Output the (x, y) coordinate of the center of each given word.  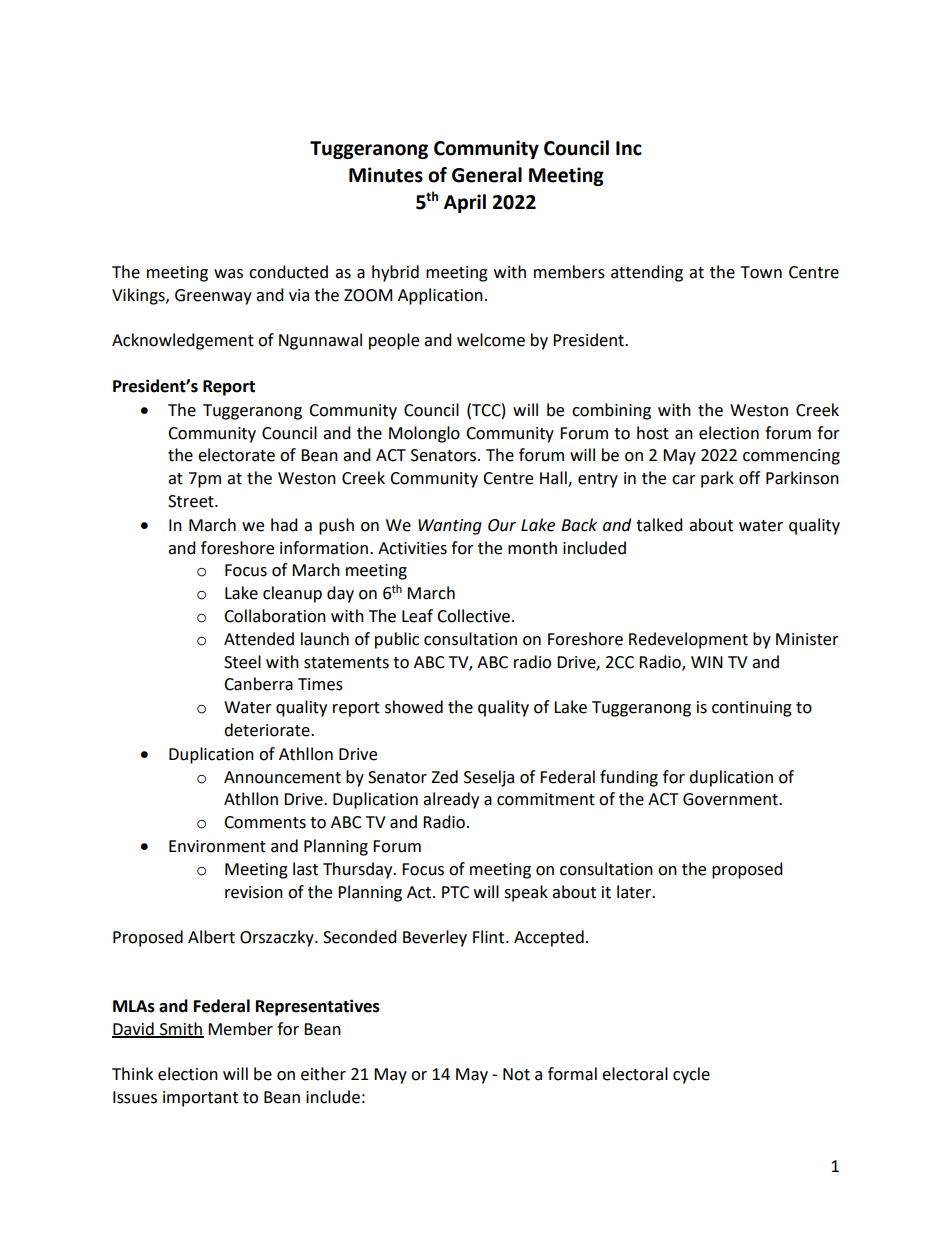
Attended (259, 639)
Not (516, 1074)
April (465, 203)
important (200, 1099)
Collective (473, 616)
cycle (691, 1075)
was (228, 274)
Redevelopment (688, 640)
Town (761, 272)
